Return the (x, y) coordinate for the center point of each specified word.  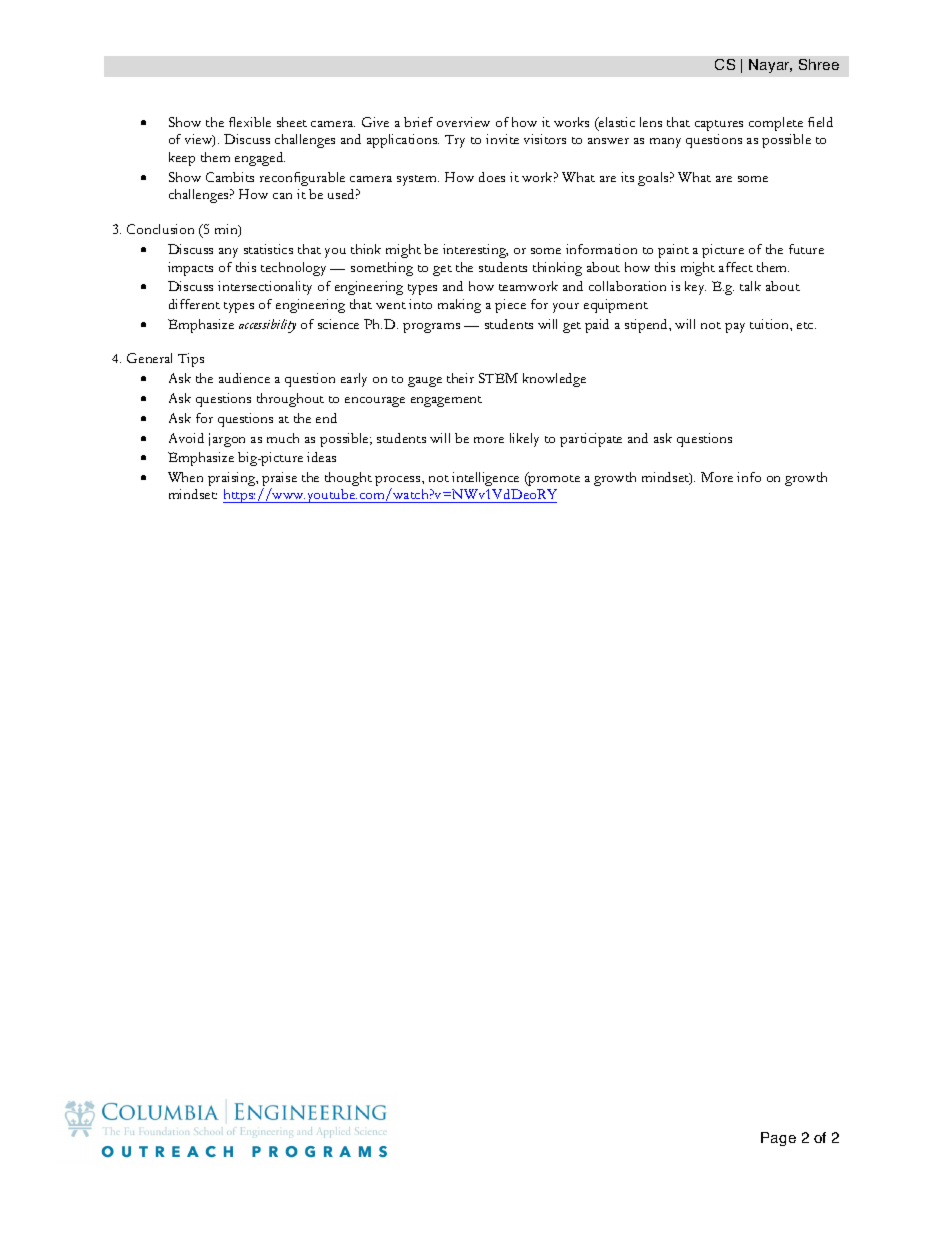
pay (735, 328)
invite (502, 139)
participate (591, 440)
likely (524, 440)
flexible (250, 122)
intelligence (485, 479)
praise (279, 480)
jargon (227, 440)
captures (719, 125)
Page (778, 1139)
